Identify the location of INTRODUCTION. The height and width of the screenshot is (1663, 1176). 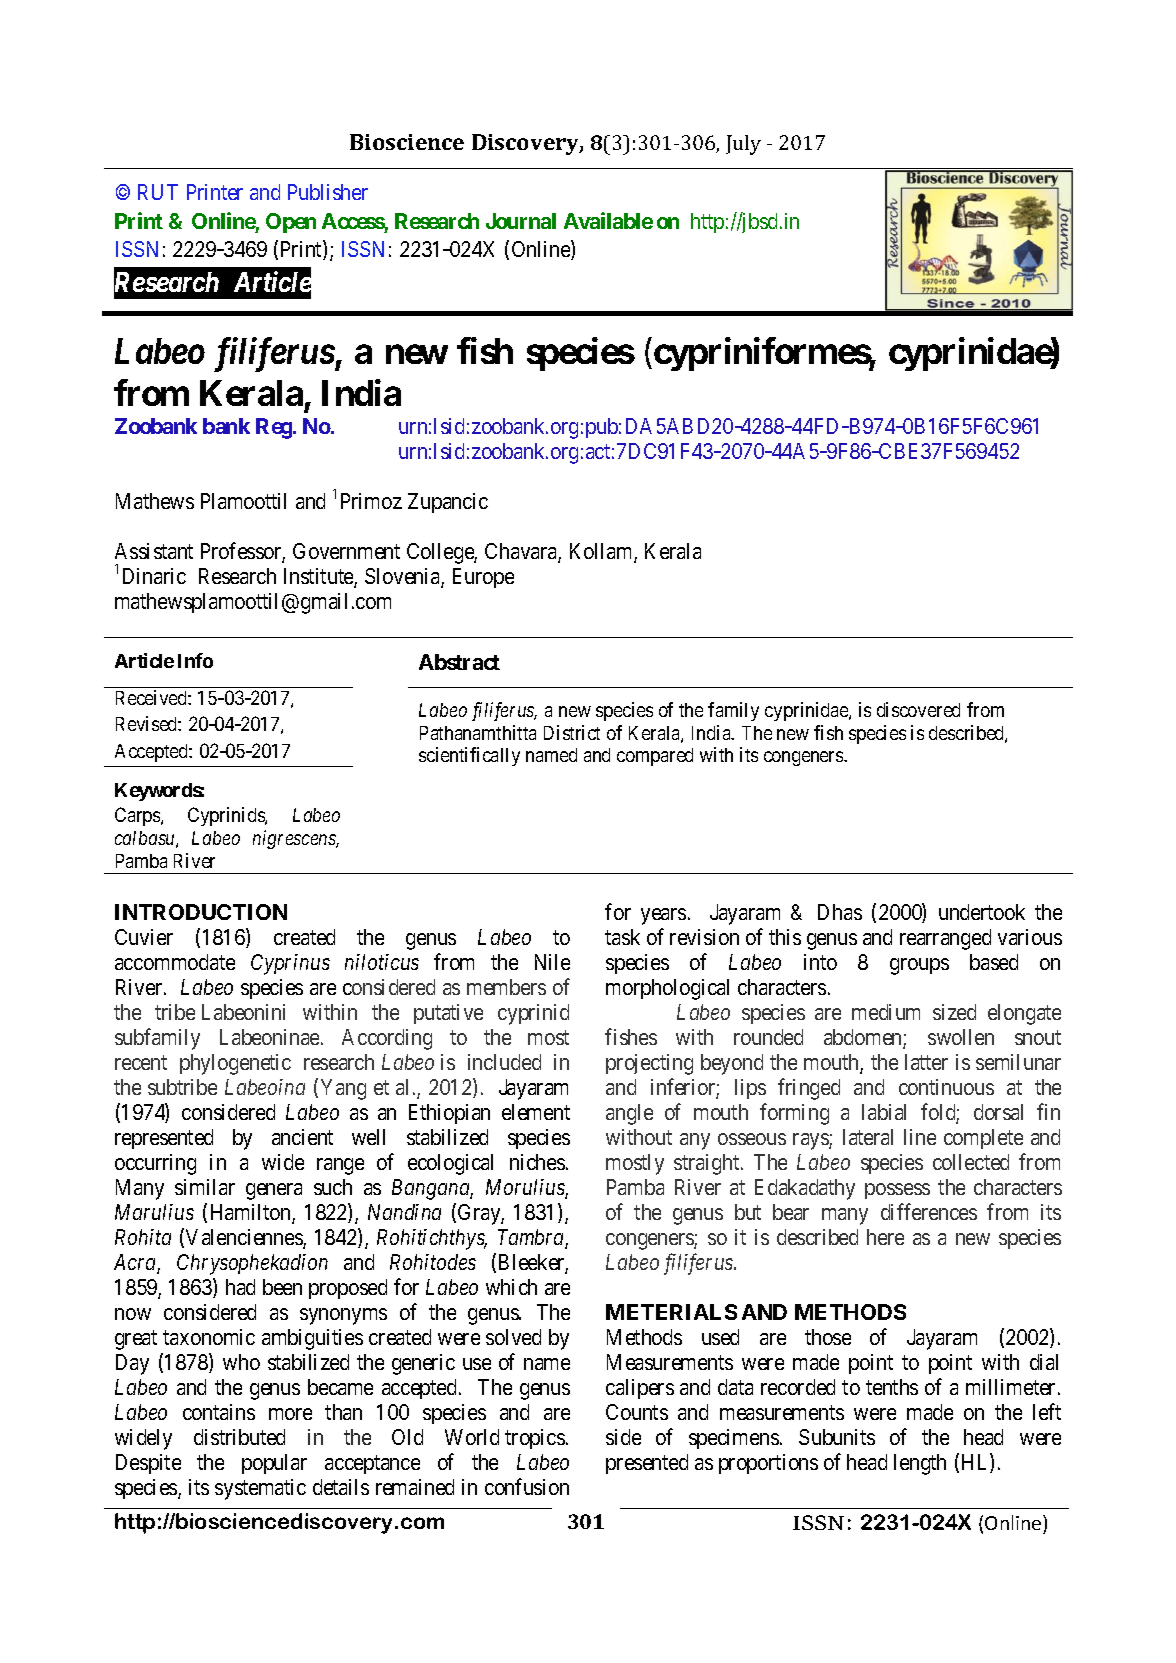
(201, 912).
